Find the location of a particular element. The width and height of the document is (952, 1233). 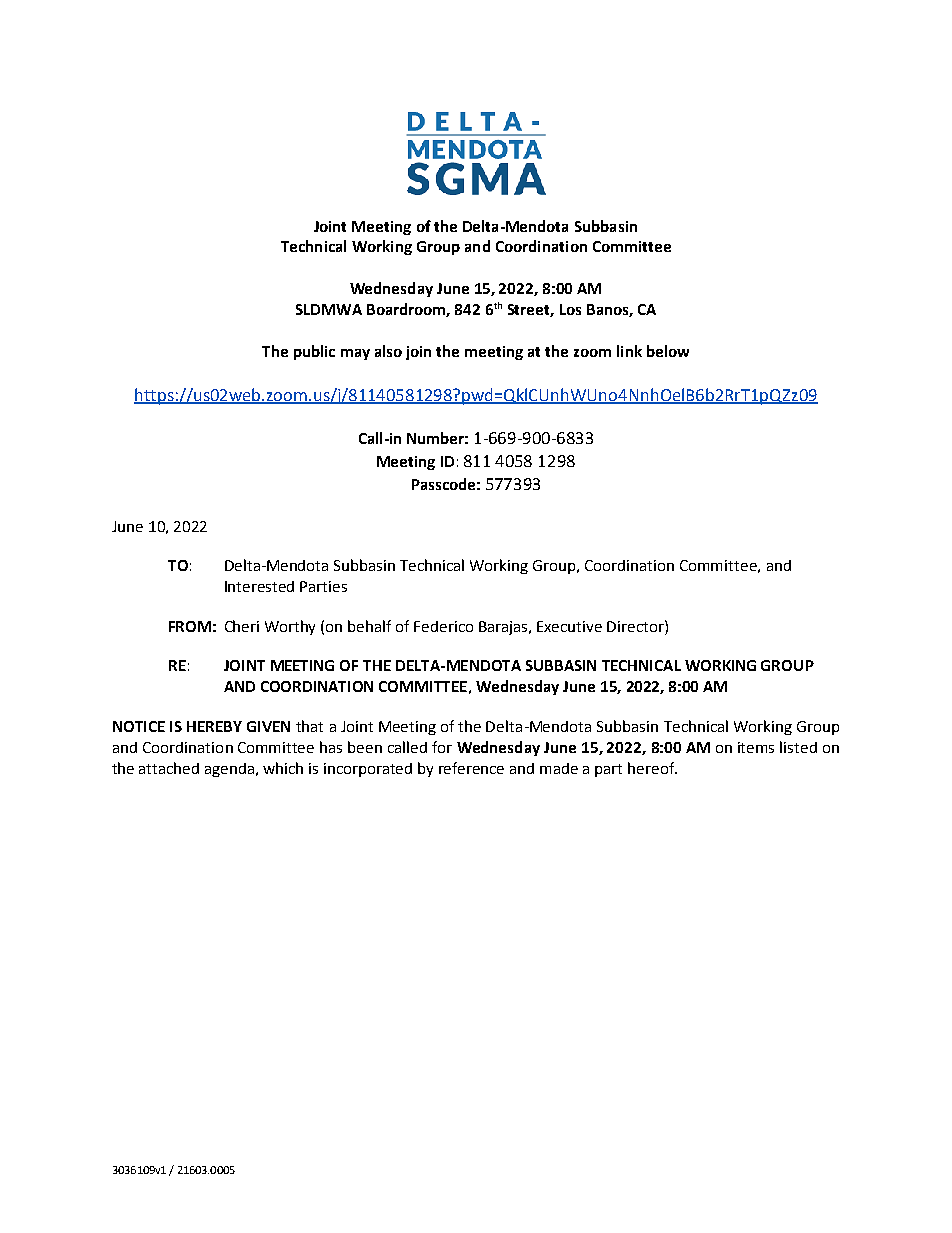

public is located at coordinates (314, 352).
